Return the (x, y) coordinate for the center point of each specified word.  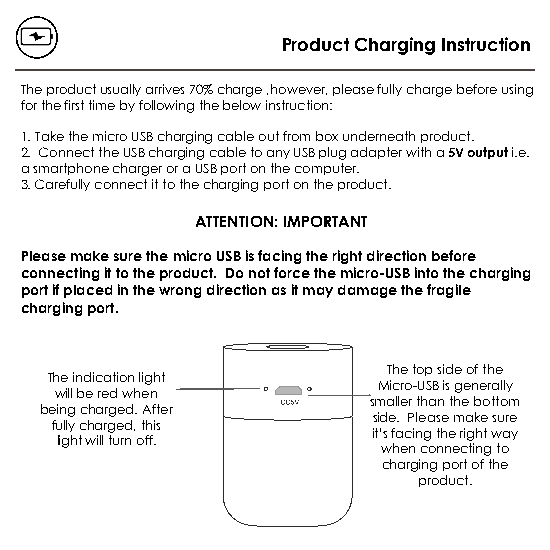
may (318, 292)
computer (327, 169)
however (299, 89)
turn (120, 440)
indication (103, 377)
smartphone (71, 169)
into (426, 272)
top (422, 370)
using (517, 90)
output (488, 153)
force (292, 272)
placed (88, 291)
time (102, 105)
